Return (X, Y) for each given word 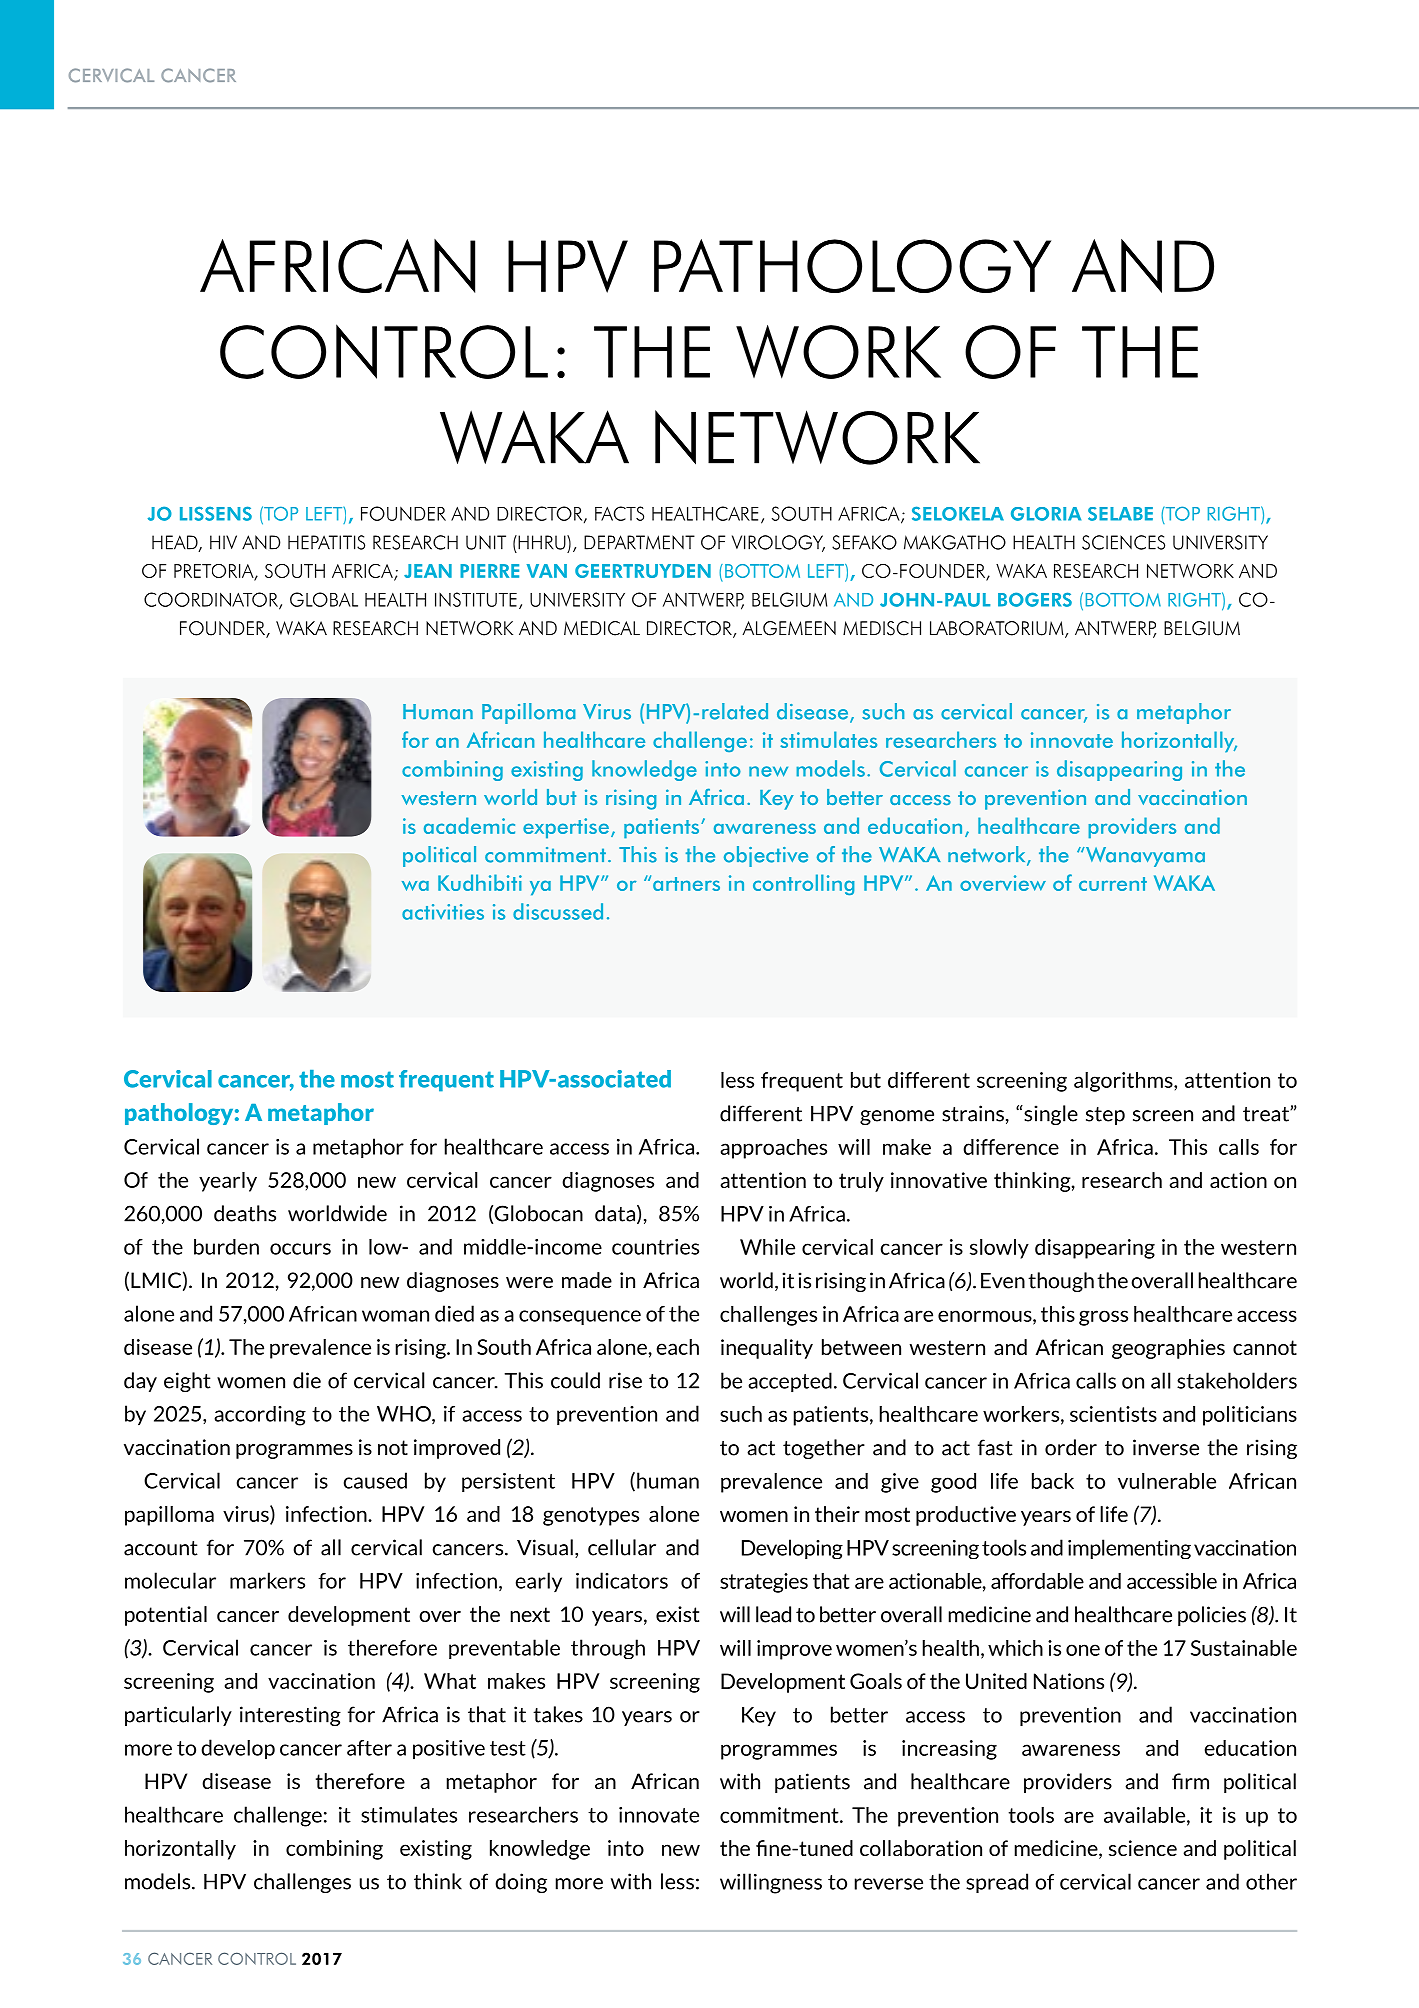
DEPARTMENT (639, 542)
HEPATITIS (326, 542)
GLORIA (1046, 514)
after (369, 1748)
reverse (889, 1884)
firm (1190, 1781)
